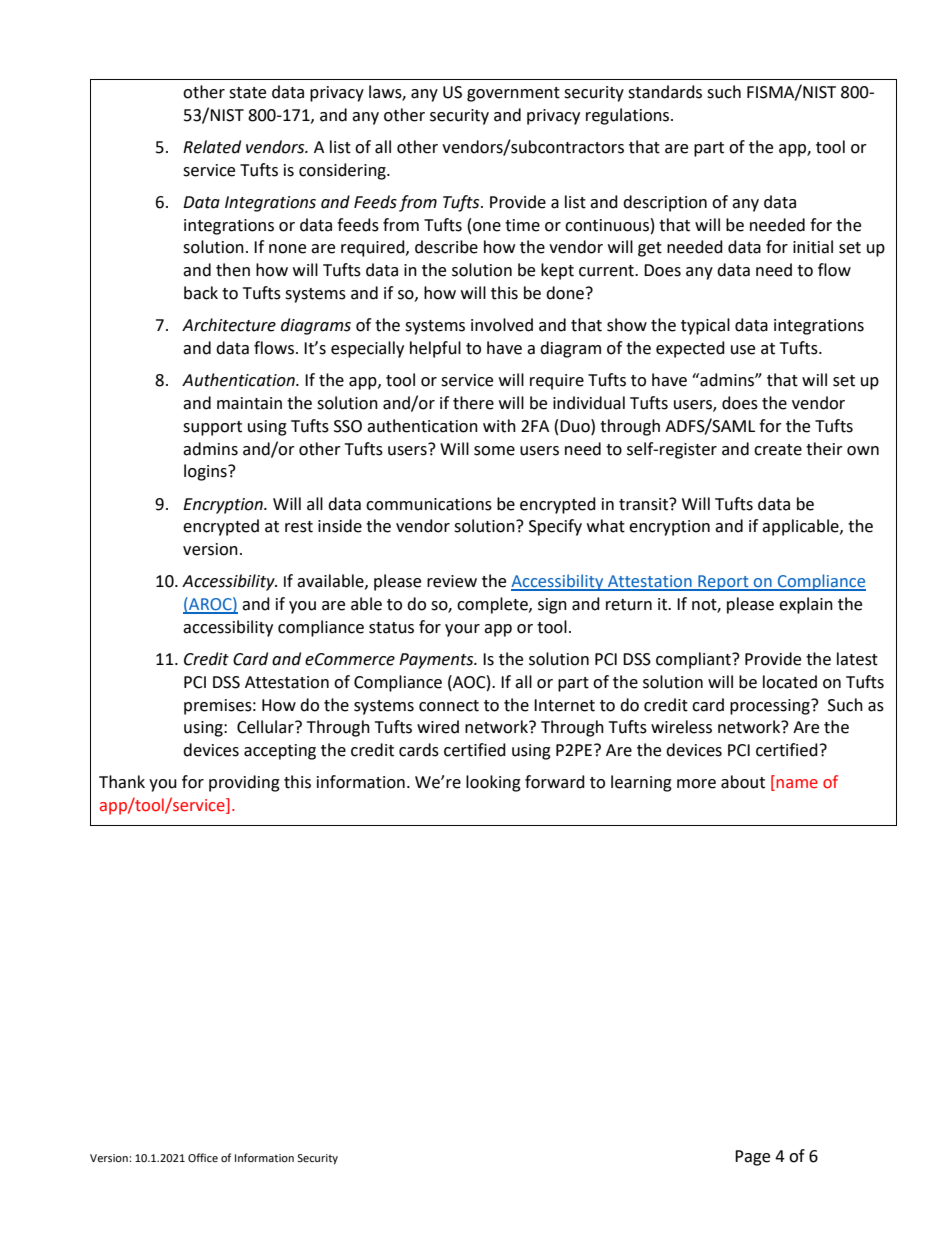 The height and width of the screenshot is (1233, 952). I want to click on government, so click(513, 94).
